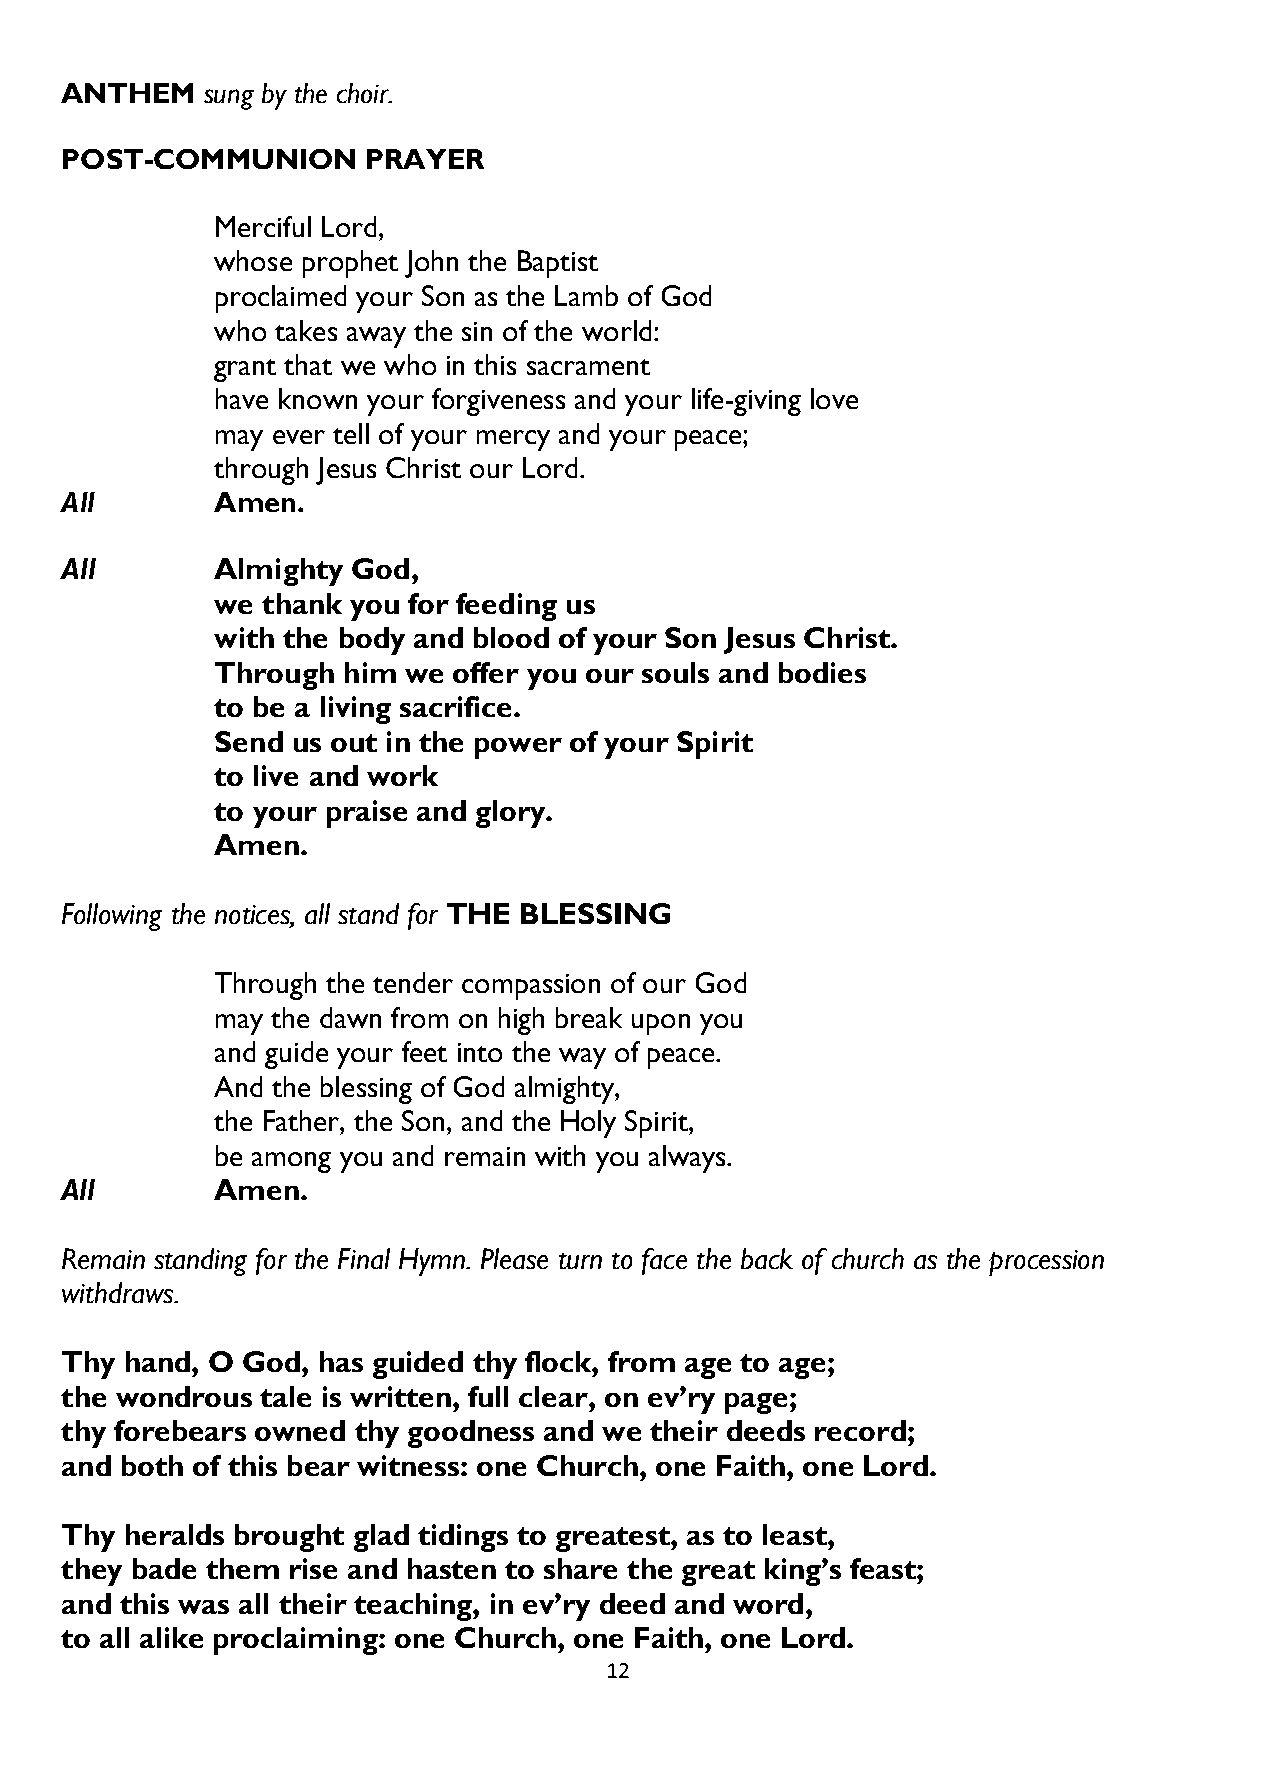 The height and width of the image is (1788, 1265). What do you see at coordinates (112, 917) in the image?
I see `Following` at bounding box center [112, 917].
